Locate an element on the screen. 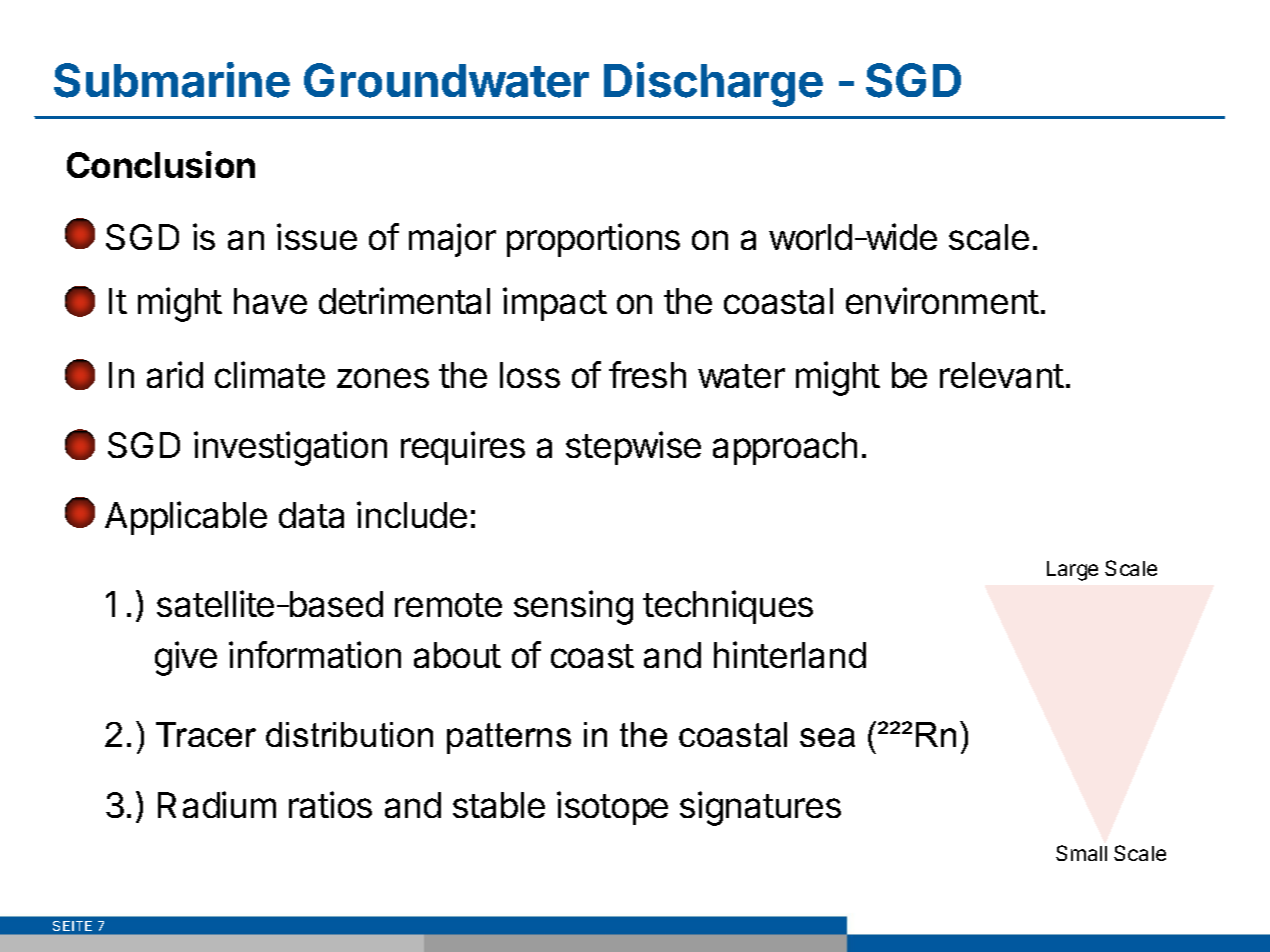  relevant is located at coordinates (1002, 375).
